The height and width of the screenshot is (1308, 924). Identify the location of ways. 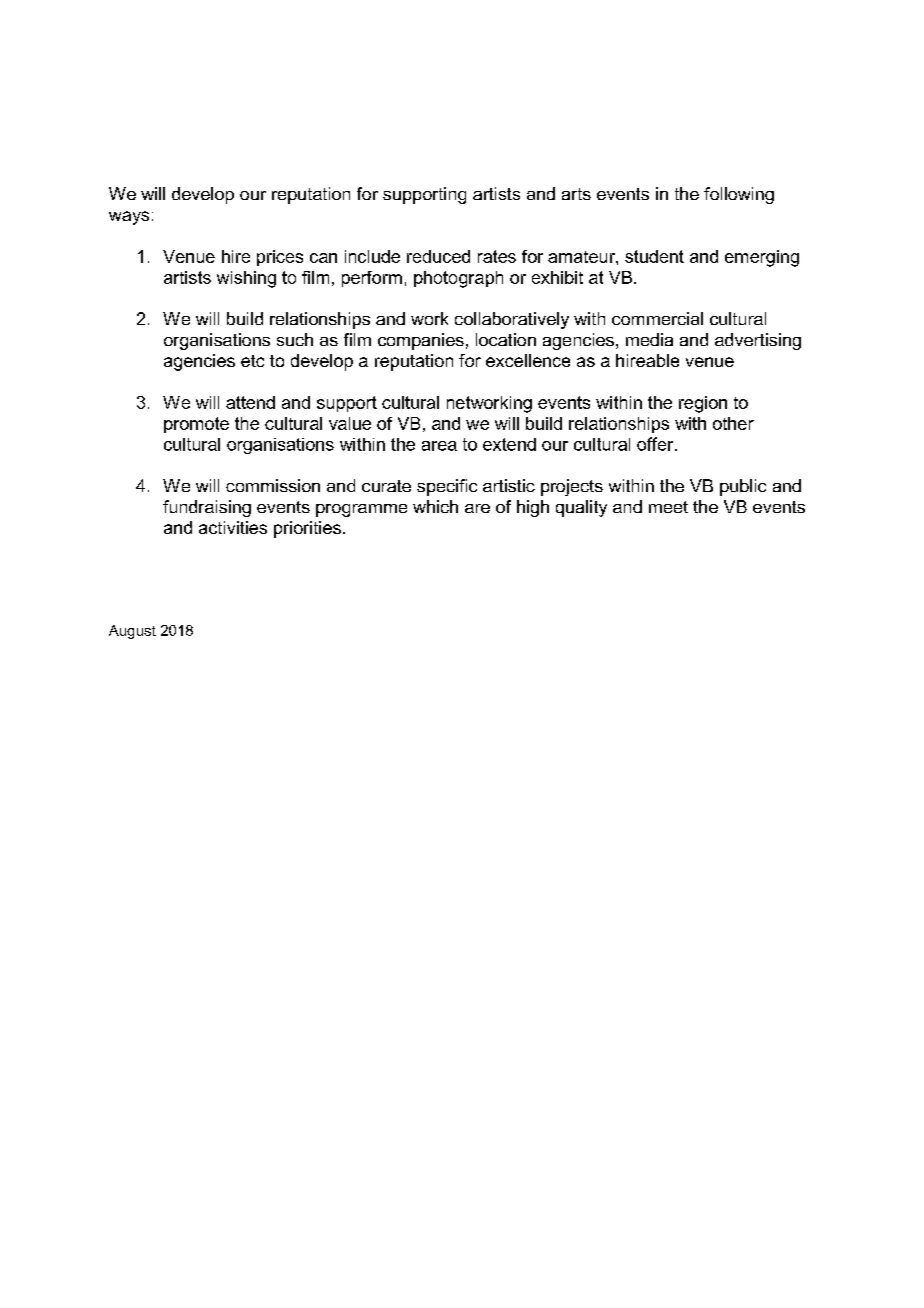
(129, 218).
